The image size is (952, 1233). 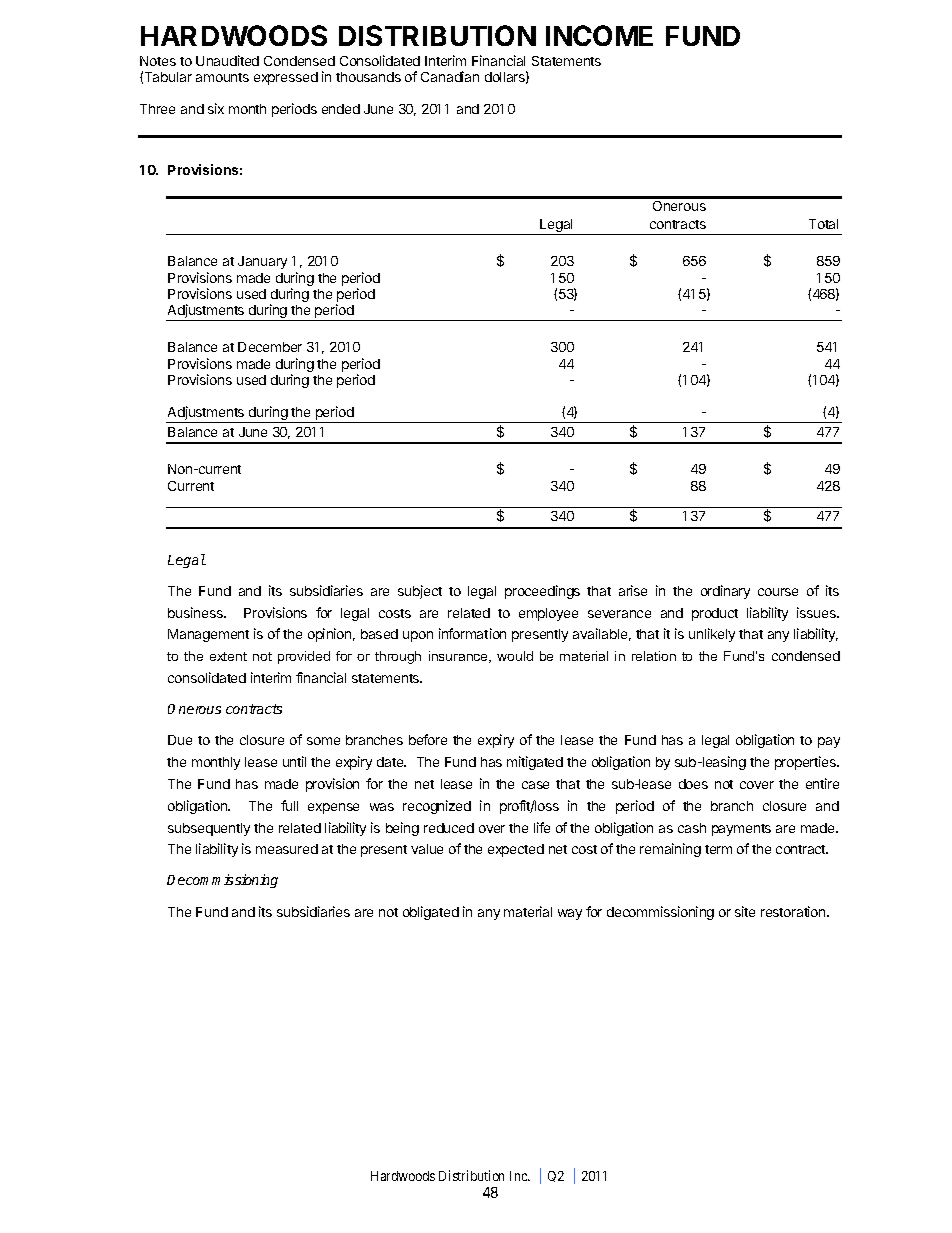 What do you see at coordinates (823, 224) in the screenshot?
I see `Total` at bounding box center [823, 224].
